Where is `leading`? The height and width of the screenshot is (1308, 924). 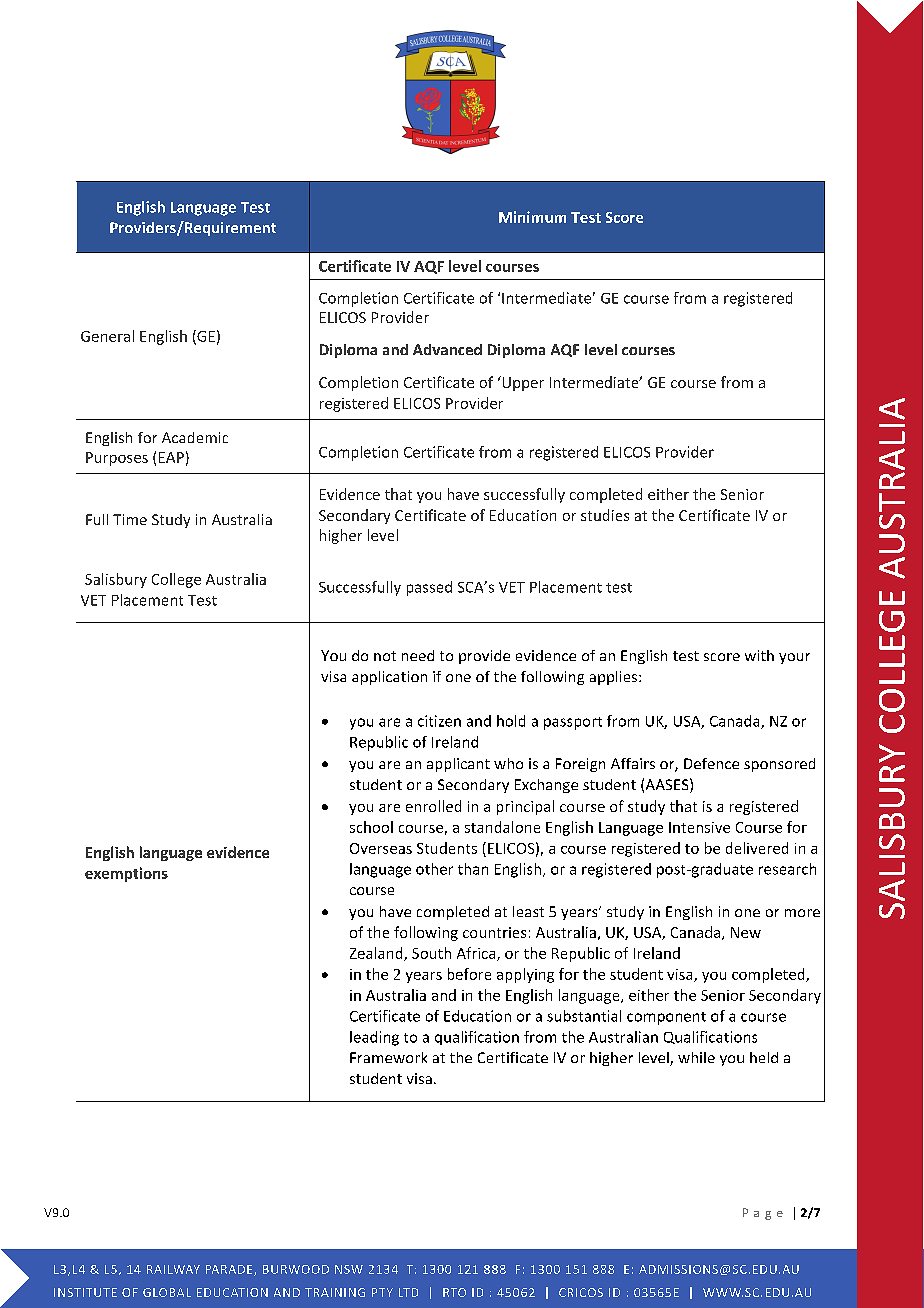 leading is located at coordinates (374, 1038).
